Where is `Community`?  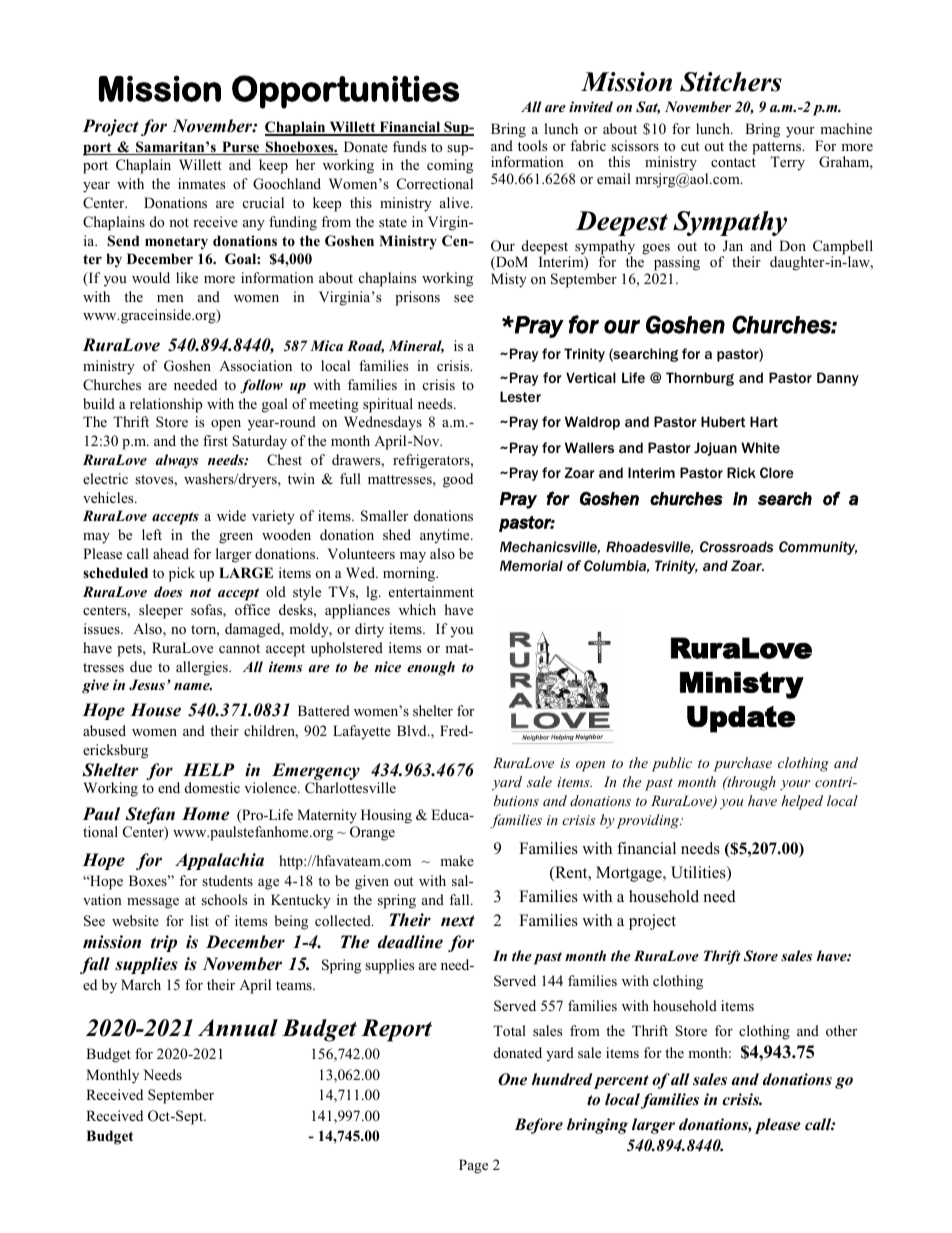 Community is located at coordinates (818, 548).
